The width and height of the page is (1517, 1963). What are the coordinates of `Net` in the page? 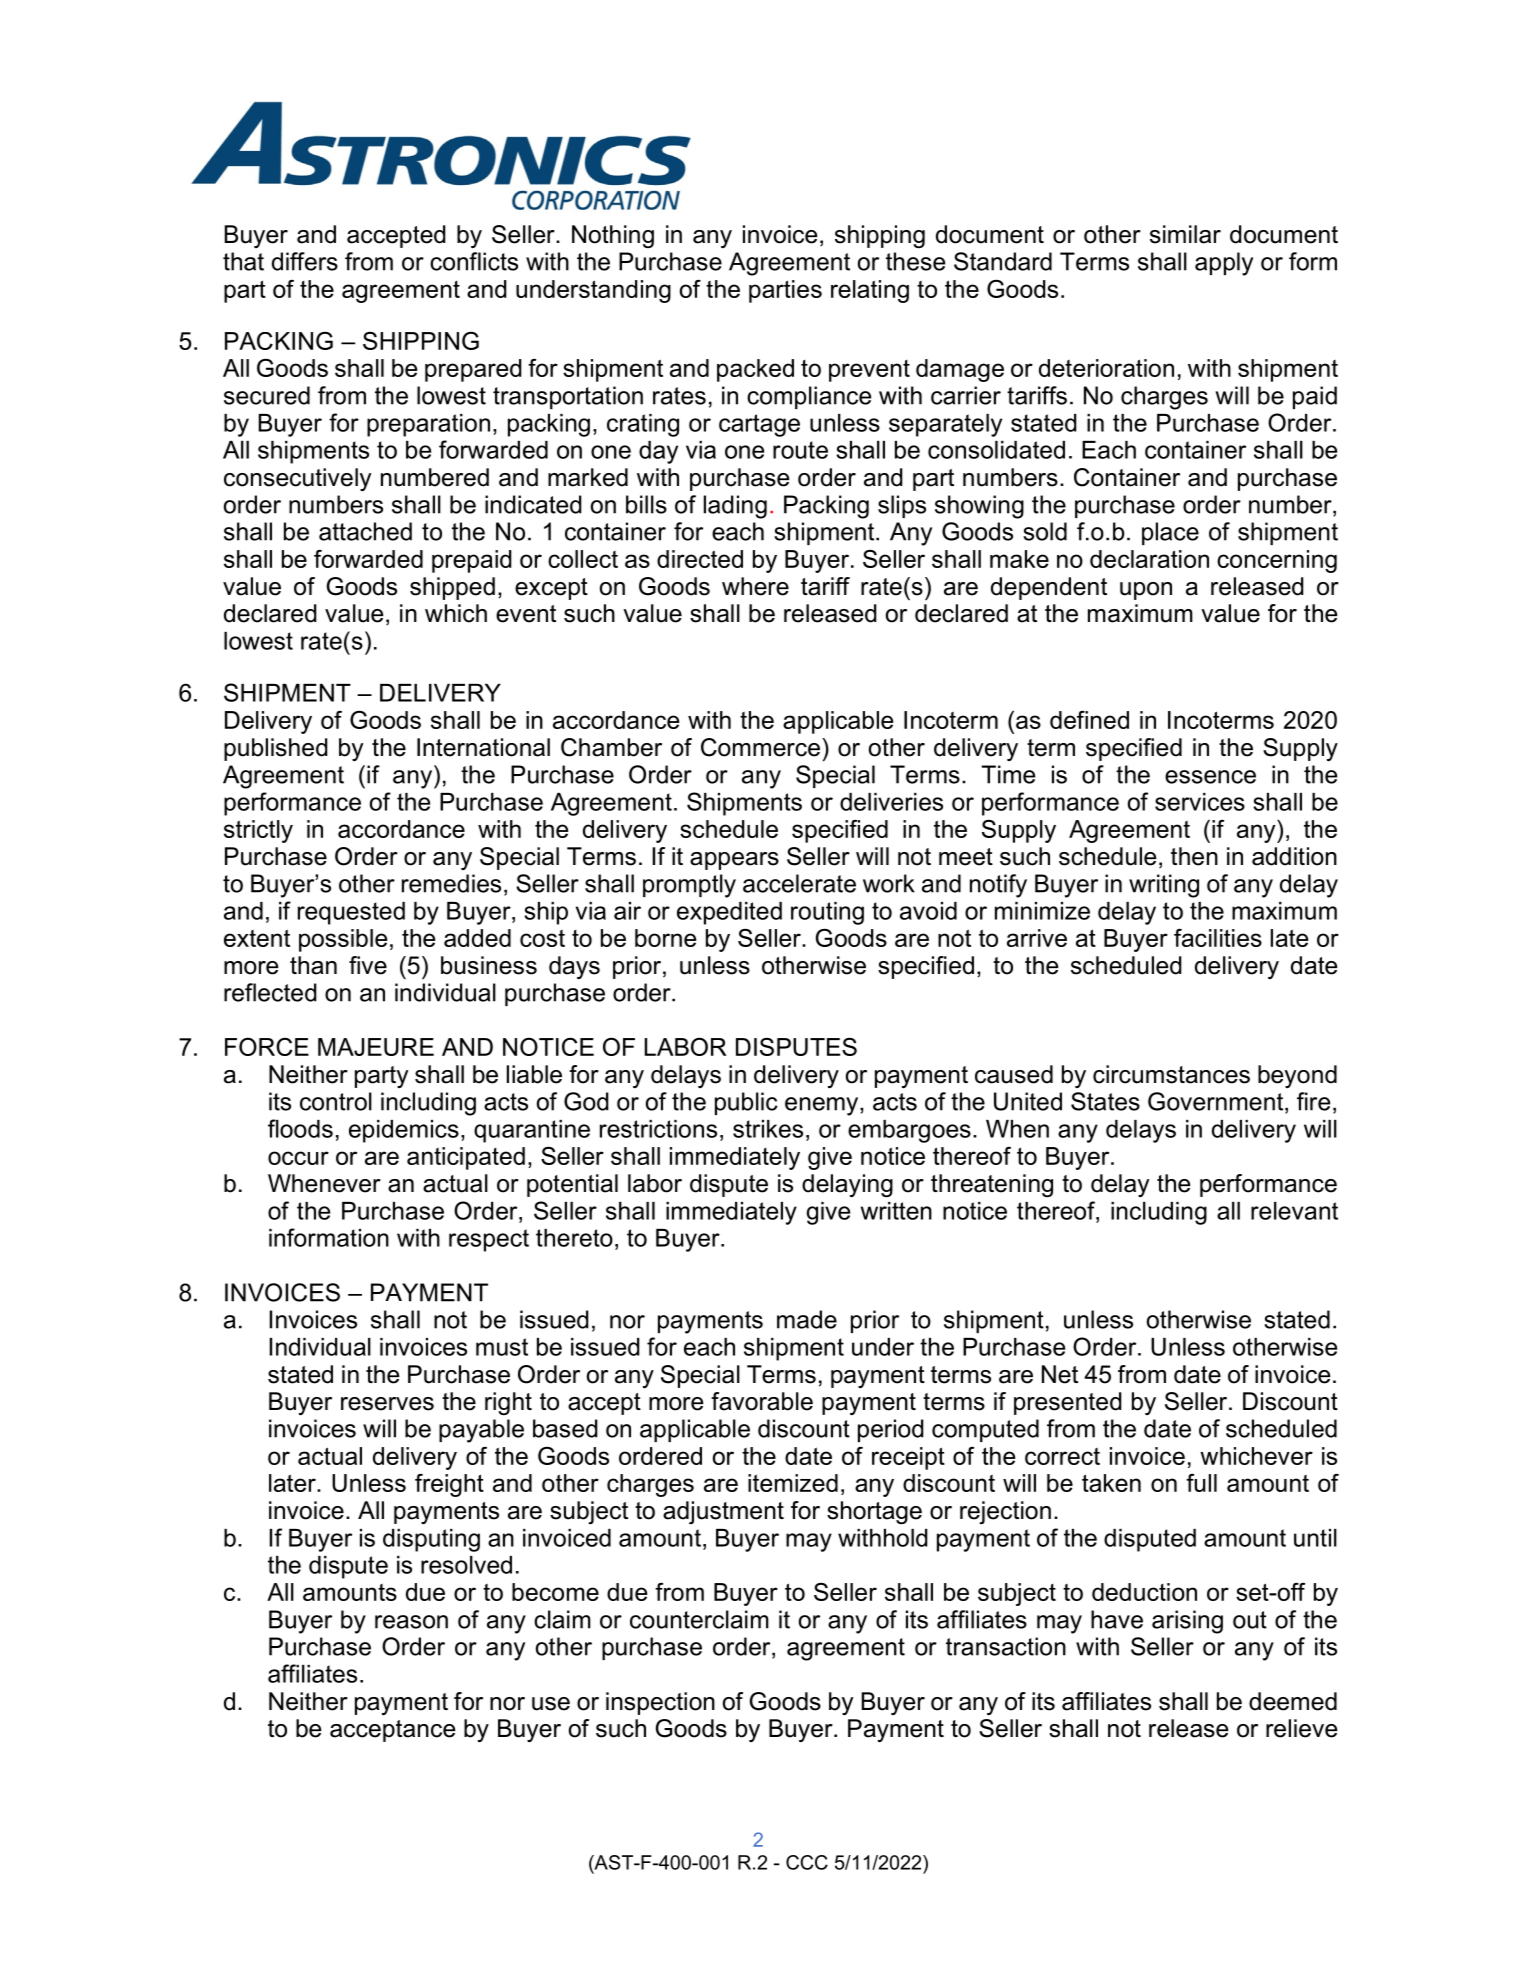 It's located at (1060, 1374).
